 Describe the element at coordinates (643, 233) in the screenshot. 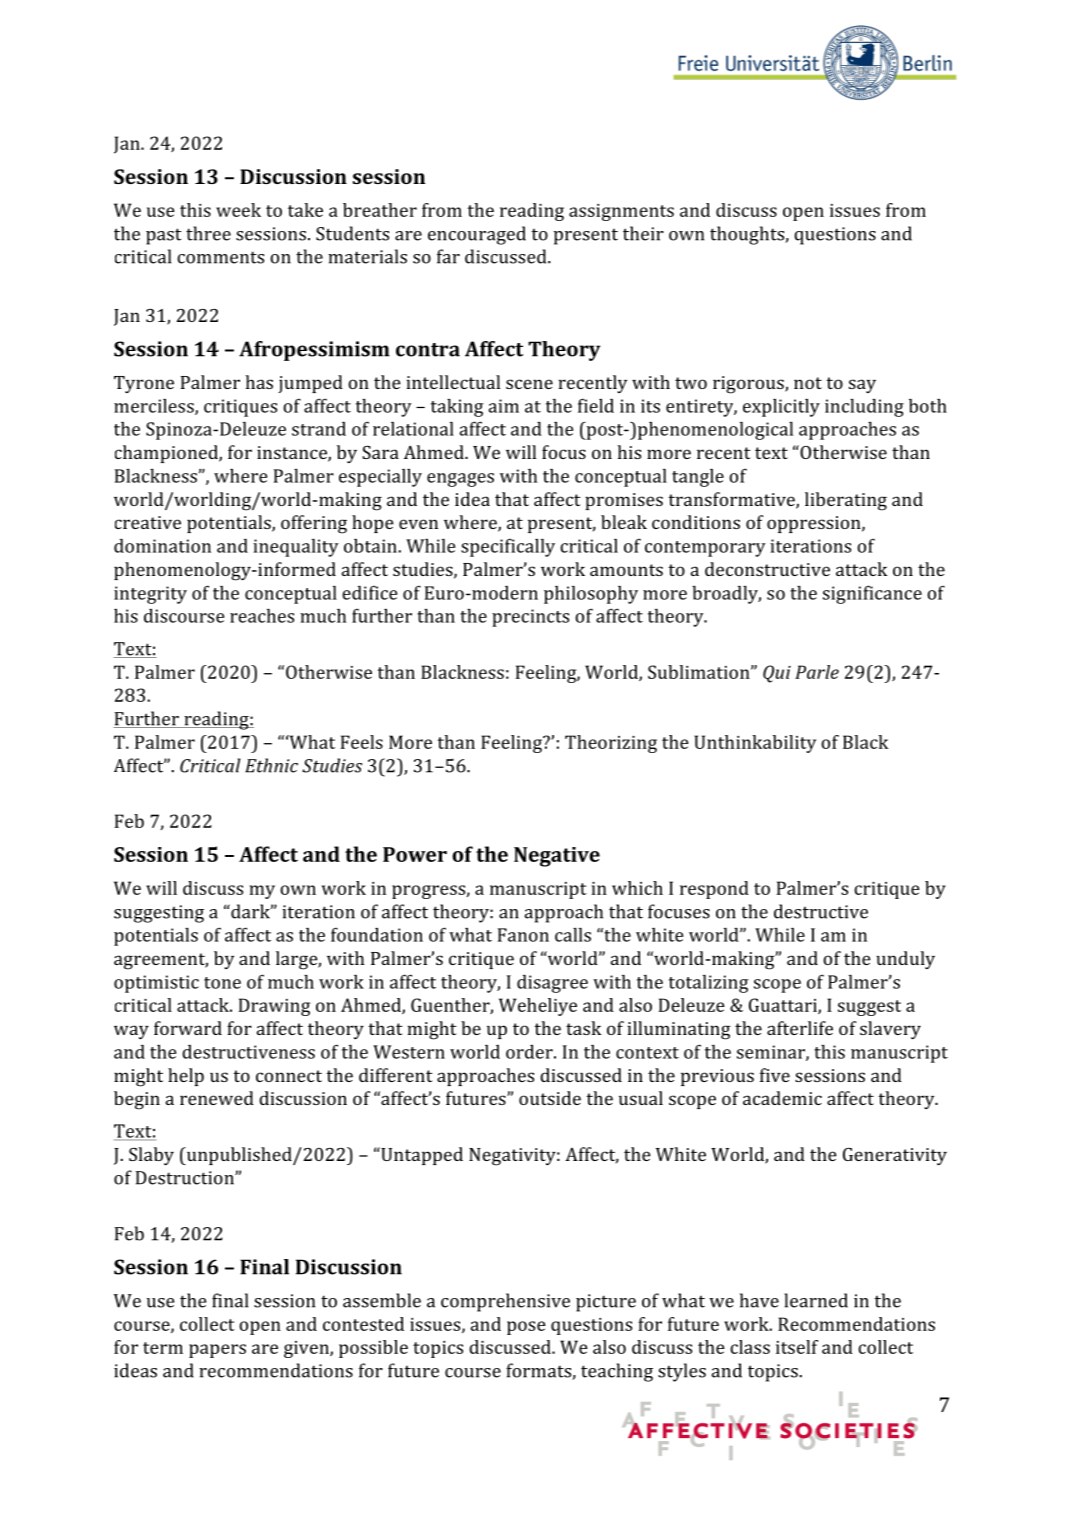

I see `their` at that location.
